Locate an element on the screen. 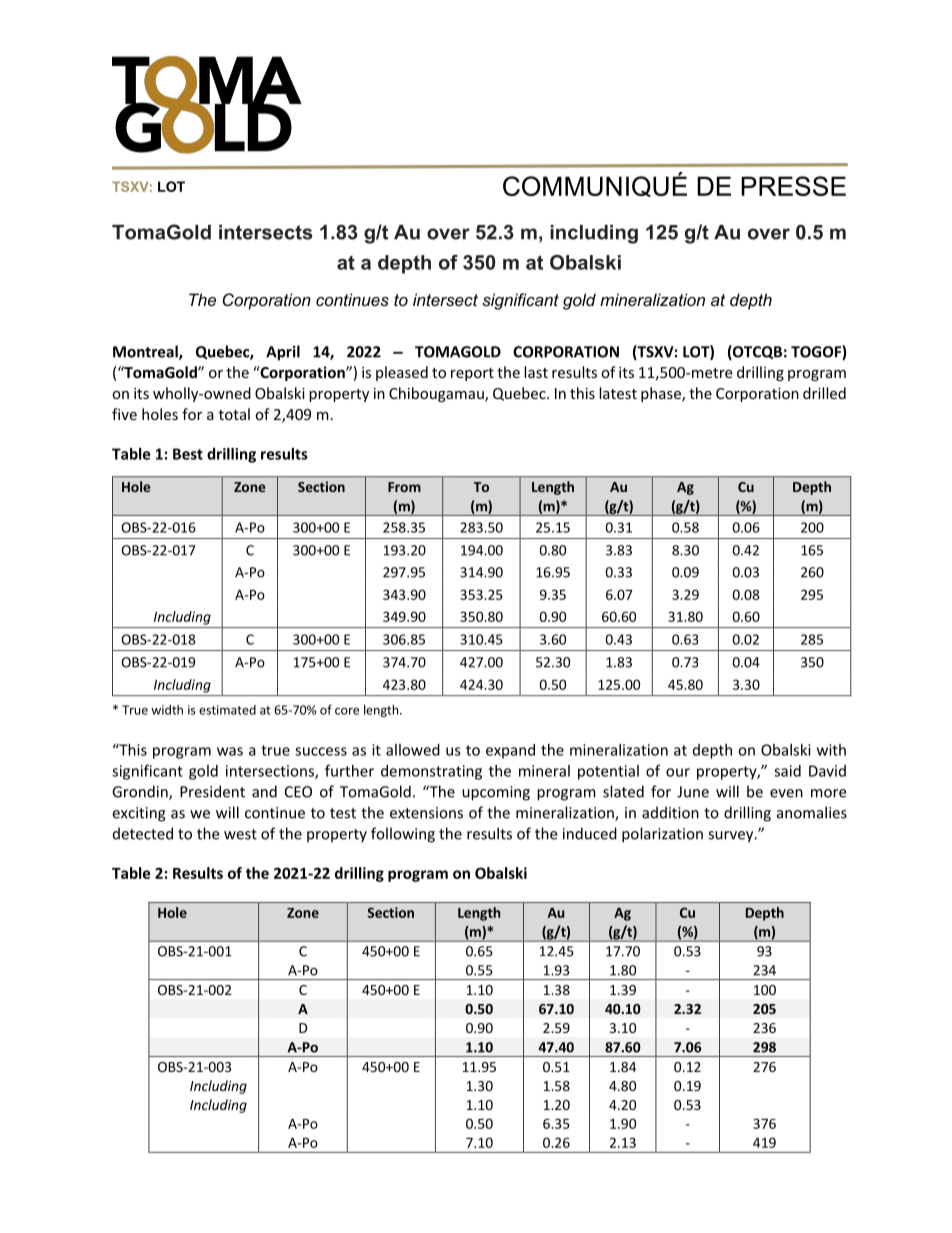 Image resolution: width=952 pixels, height=1233 pixels. From is located at coordinates (404, 487).
